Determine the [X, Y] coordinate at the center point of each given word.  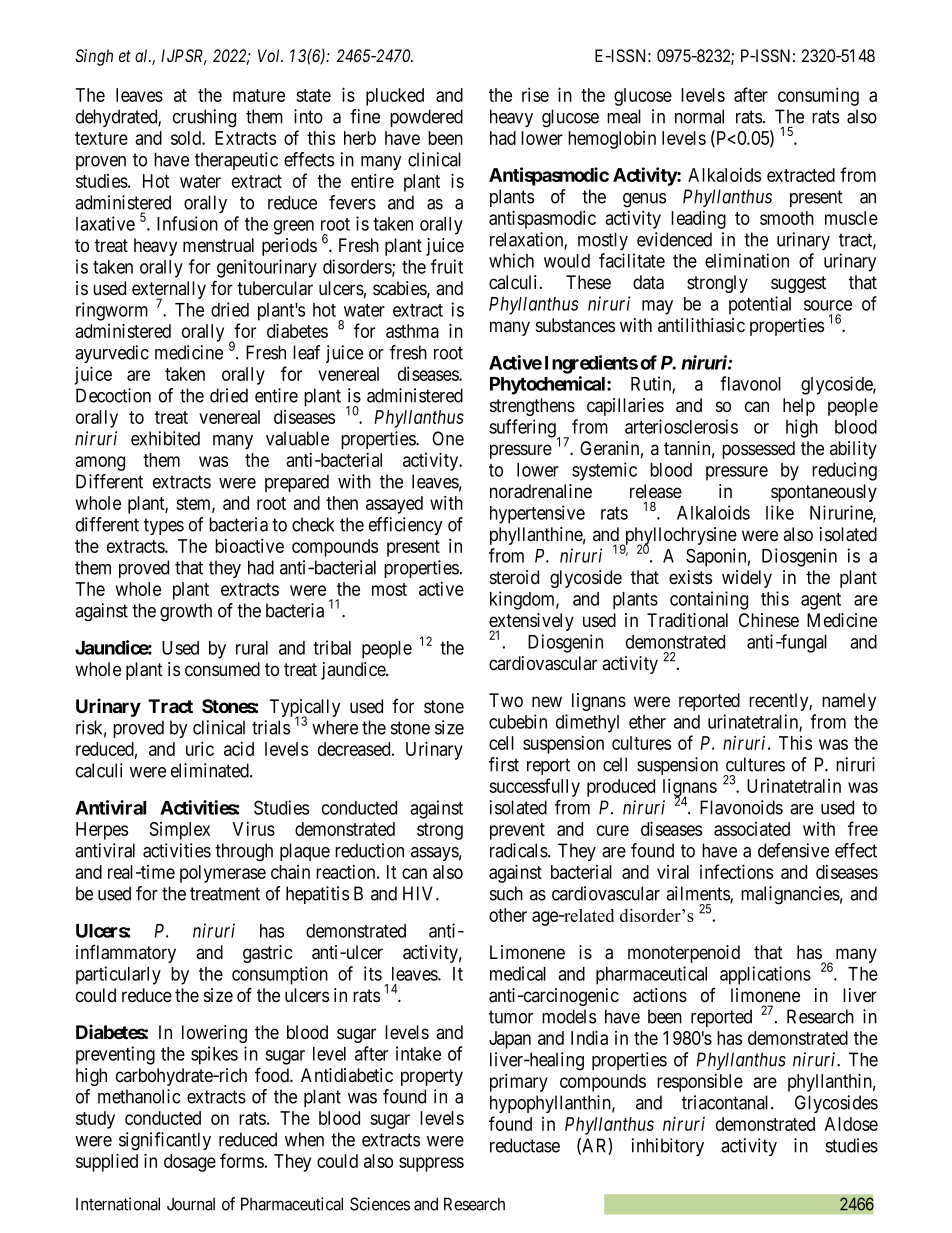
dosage [190, 1163]
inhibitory [668, 1147]
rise [535, 94]
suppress [431, 1164]
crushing [204, 118]
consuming [818, 96]
